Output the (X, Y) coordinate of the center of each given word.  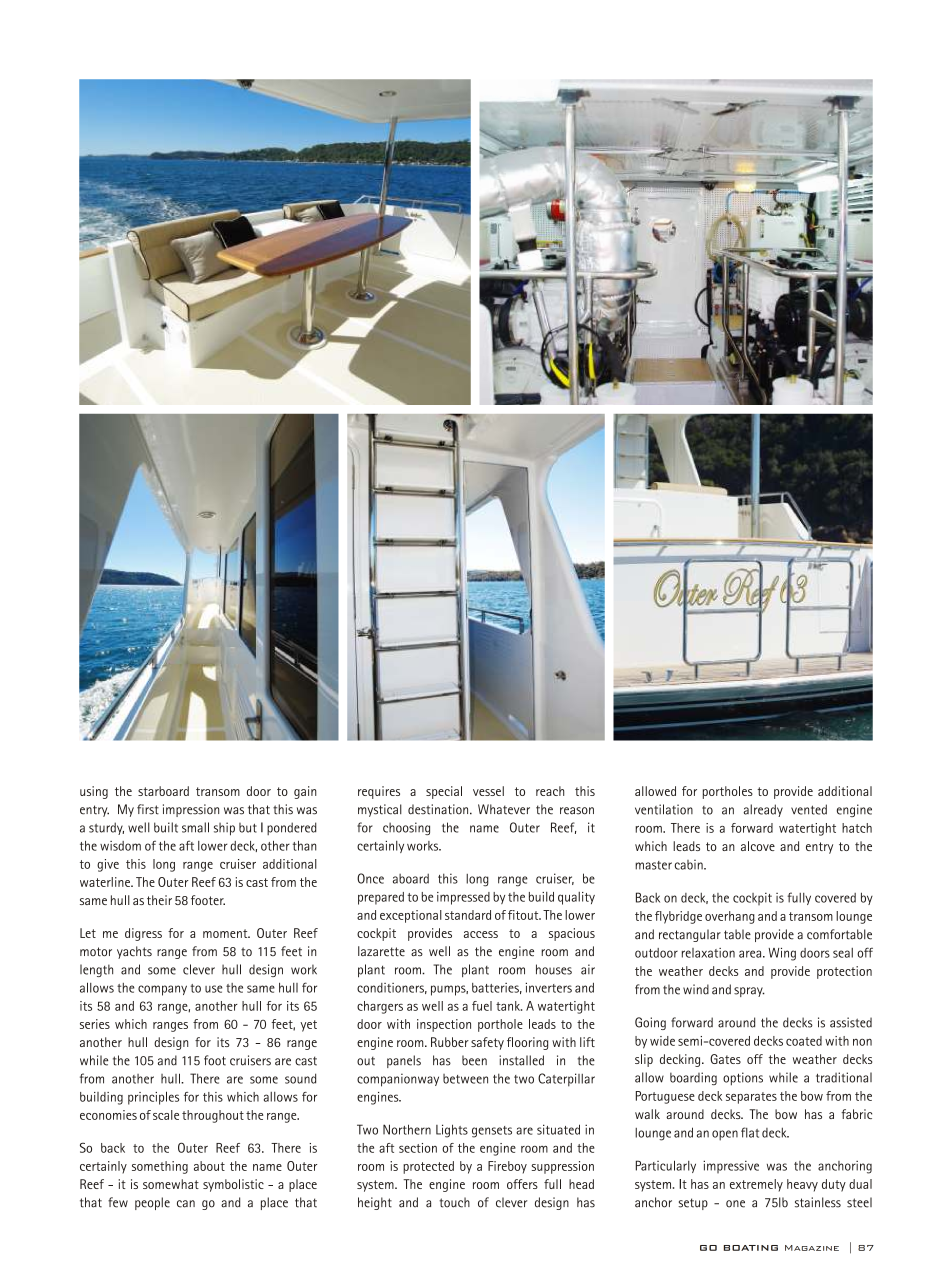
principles (153, 1098)
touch (454, 1202)
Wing (782, 954)
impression (191, 810)
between (465, 1079)
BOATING (751, 1248)
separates (751, 1098)
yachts (134, 952)
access (481, 934)
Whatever (504, 809)
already (763, 810)
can (186, 1204)
